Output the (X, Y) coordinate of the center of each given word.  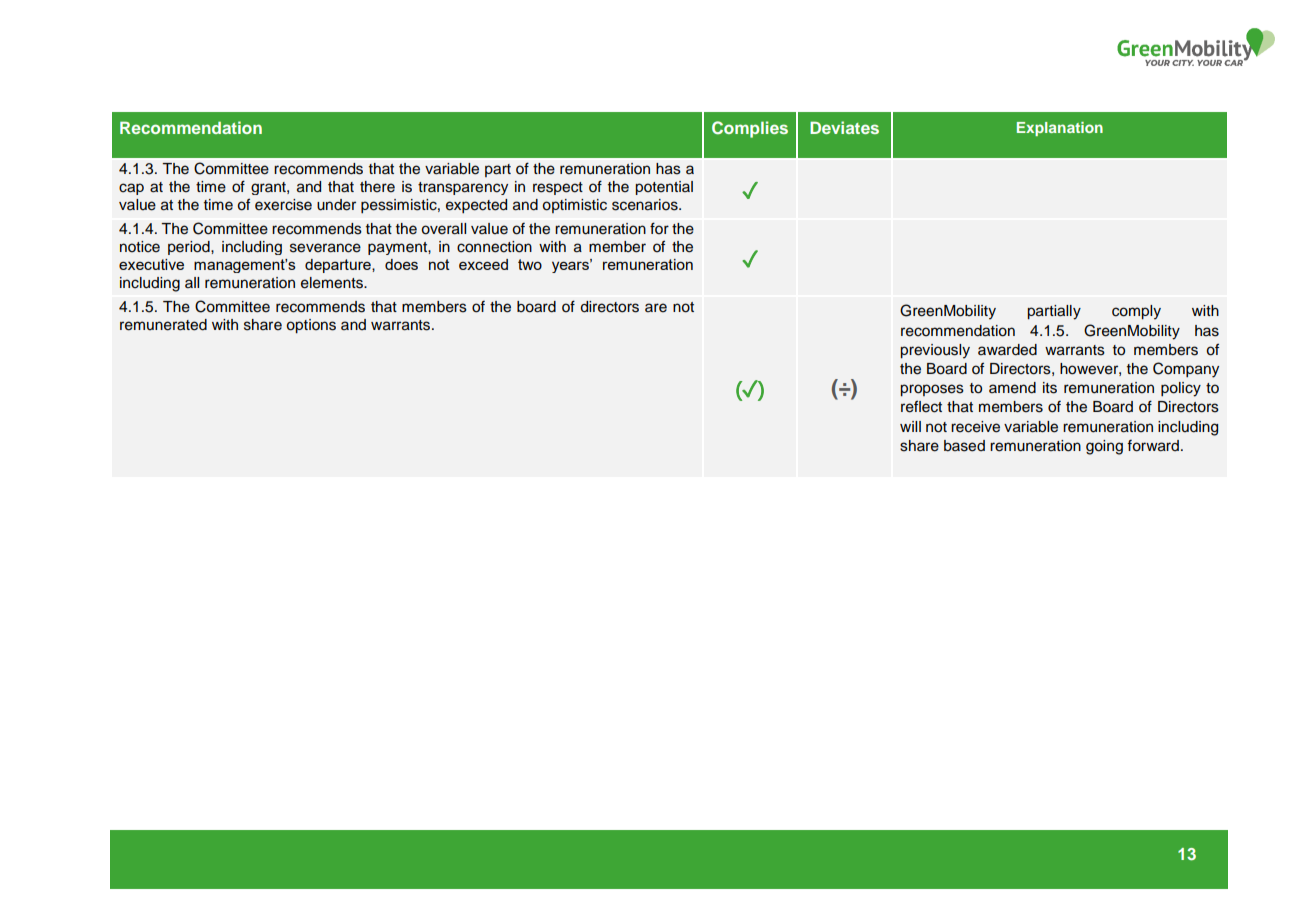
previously (935, 351)
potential (664, 188)
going (1104, 447)
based (964, 446)
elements (333, 283)
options (311, 326)
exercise (283, 205)
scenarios (646, 205)
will (910, 426)
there (377, 187)
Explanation (1060, 129)
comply (1136, 312)
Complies (750, 129)
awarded (1007, 350)
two (530, 264)
